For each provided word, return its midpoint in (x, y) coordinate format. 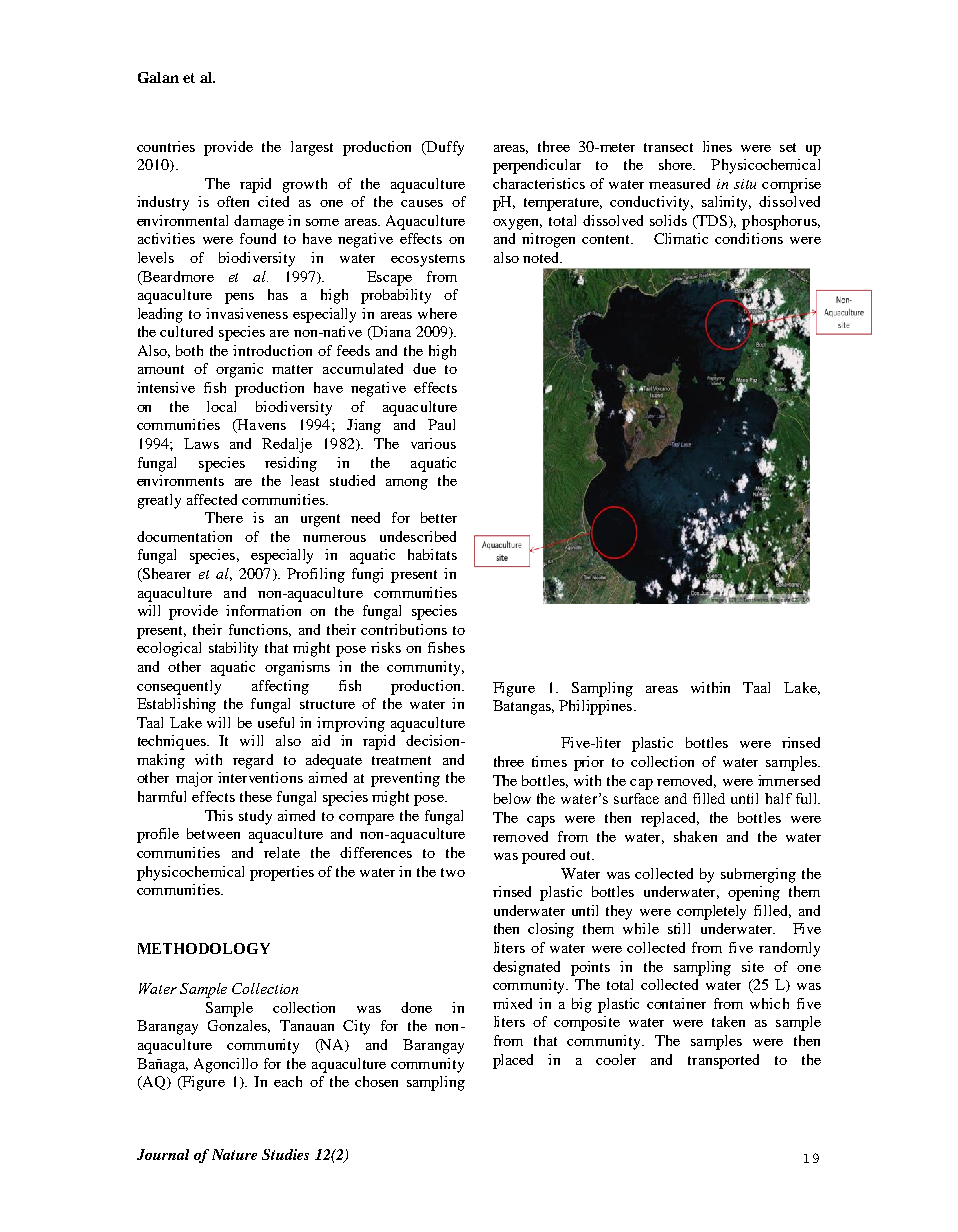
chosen (376, 1081)
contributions (404, 629)
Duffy (444, 148)
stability (233, 649)
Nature (234, 1154)
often (233, 201)
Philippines (595, 707)
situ (745, 184)
